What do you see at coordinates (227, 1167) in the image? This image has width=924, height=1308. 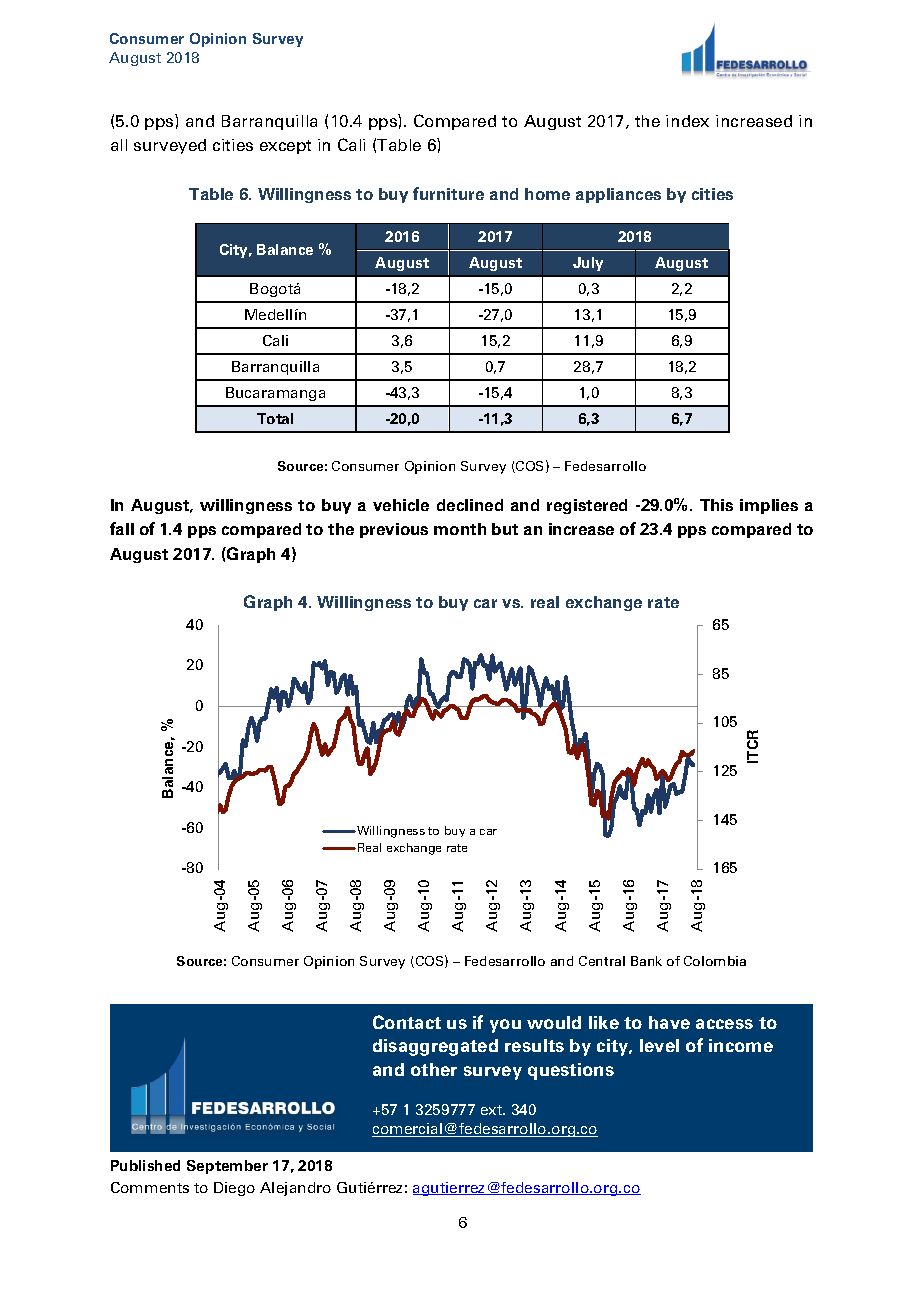 I see `September` at bounding box center [227, 1167].
